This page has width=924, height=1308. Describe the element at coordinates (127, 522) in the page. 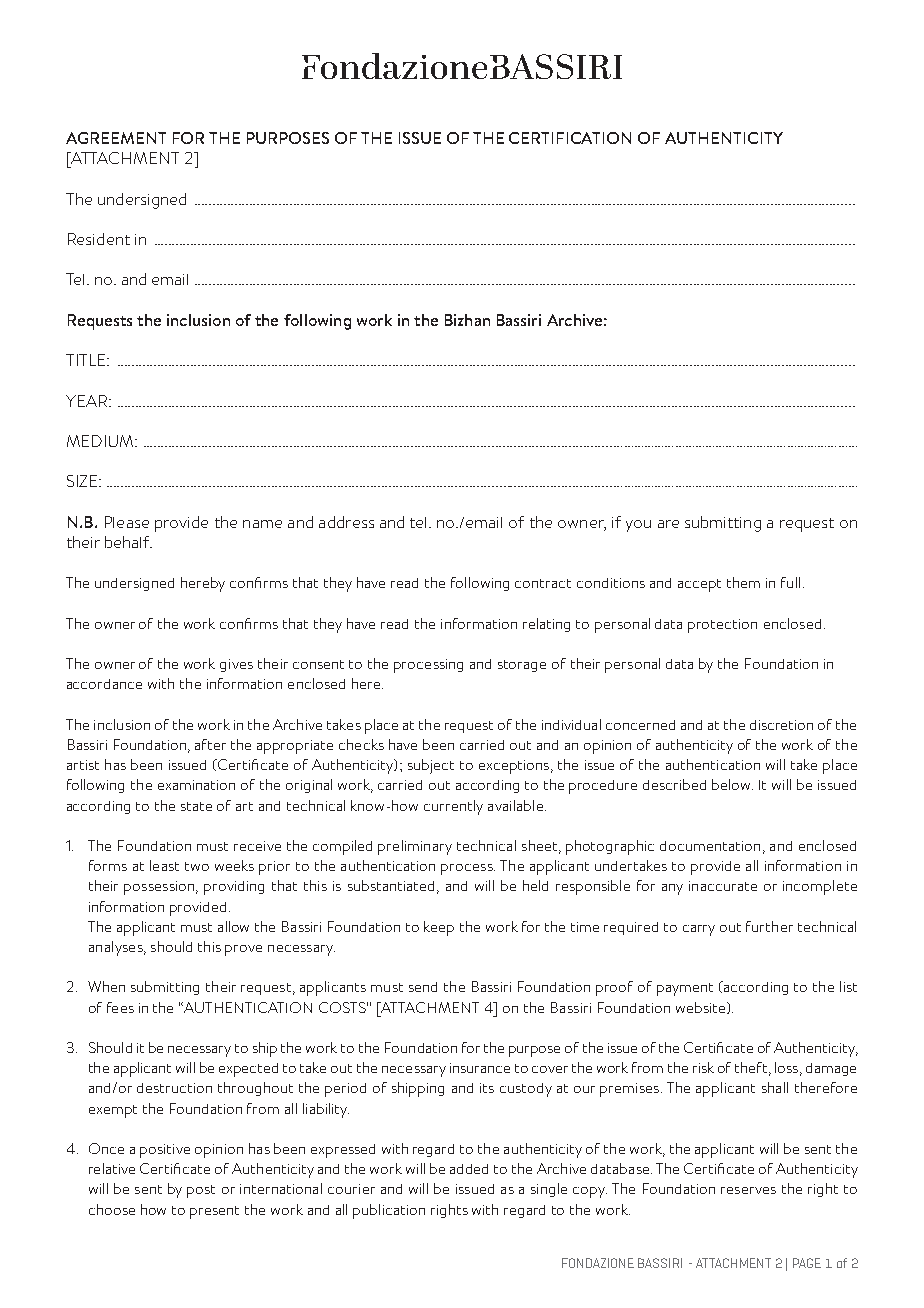

I see `Please` at that location.
